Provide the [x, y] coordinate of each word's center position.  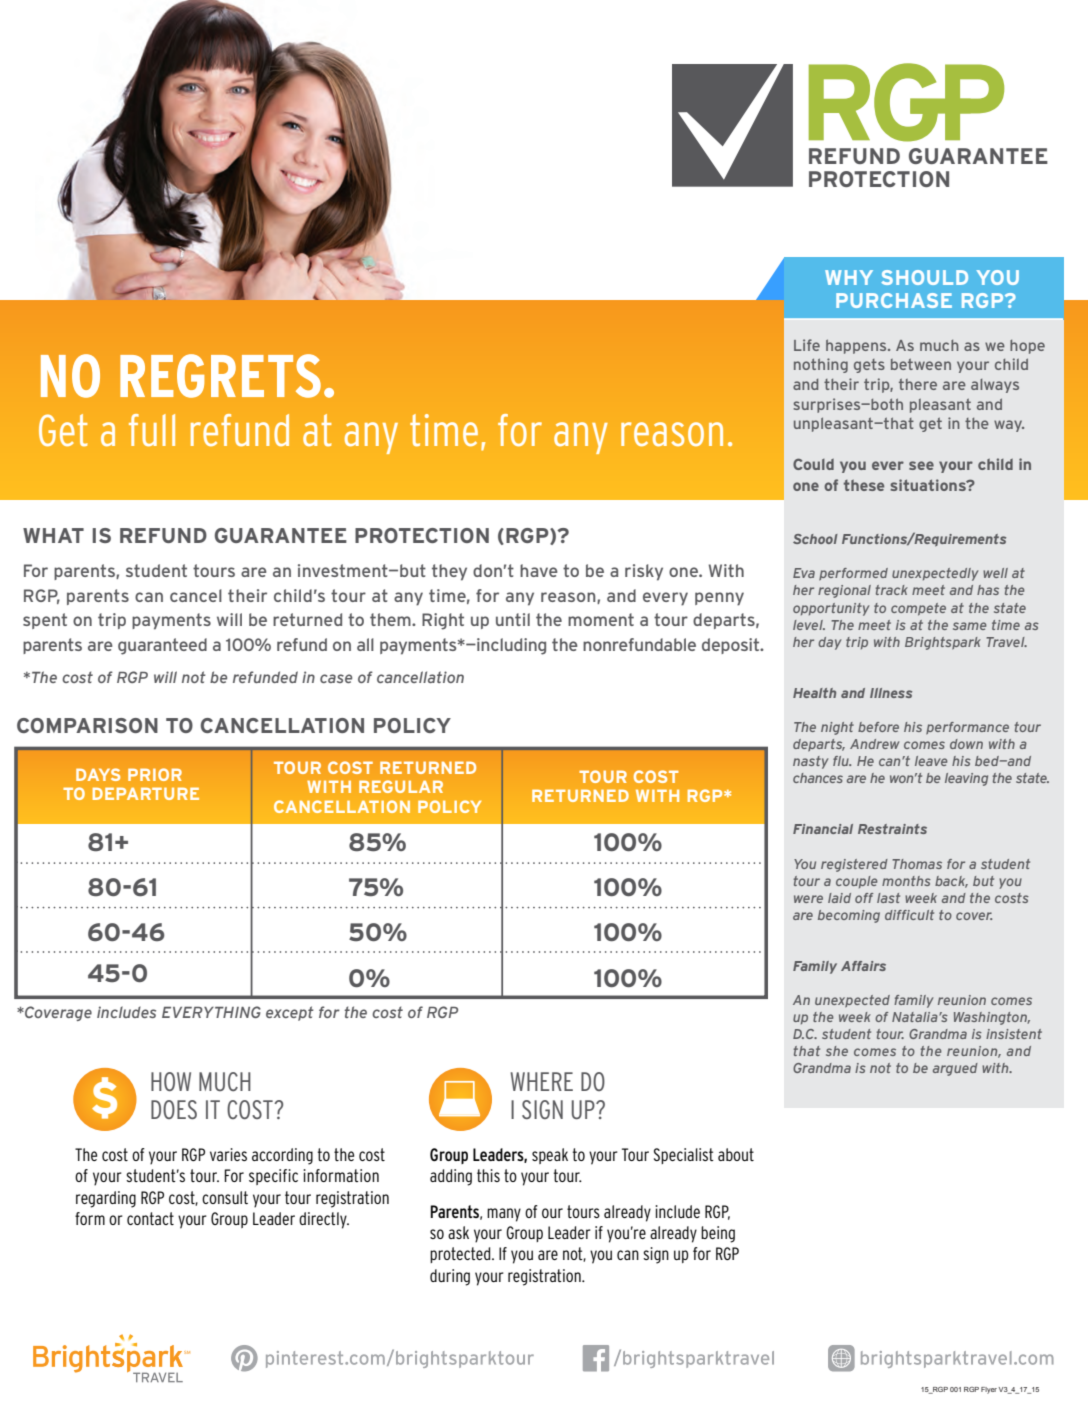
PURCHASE [894, 300]
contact [150, 1218]
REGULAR [401, 786]
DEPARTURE [146, 794]
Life [807, 345]
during [450, 1277]
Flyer [989, 1390]
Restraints [892, 829]
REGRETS [220, 376]
